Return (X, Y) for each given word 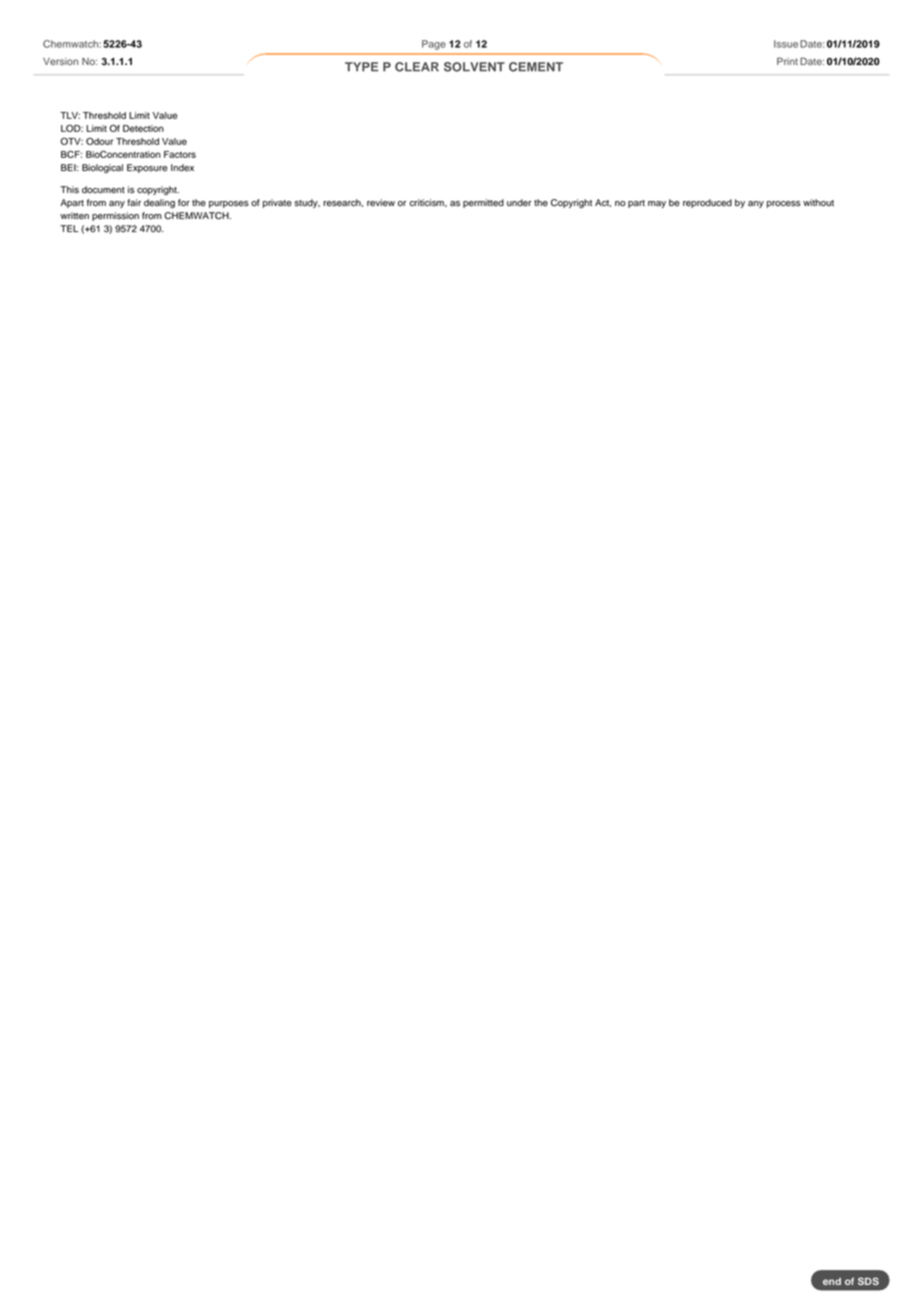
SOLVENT (474, 67)
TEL (69, 228)
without (818, 203)
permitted (483, 203)
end (832, 1281)
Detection (143, 128)
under (519, 203)
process (784, 204)
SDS (868, 1281)
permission (115, 216)
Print (787, 61)
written (74, 216)
